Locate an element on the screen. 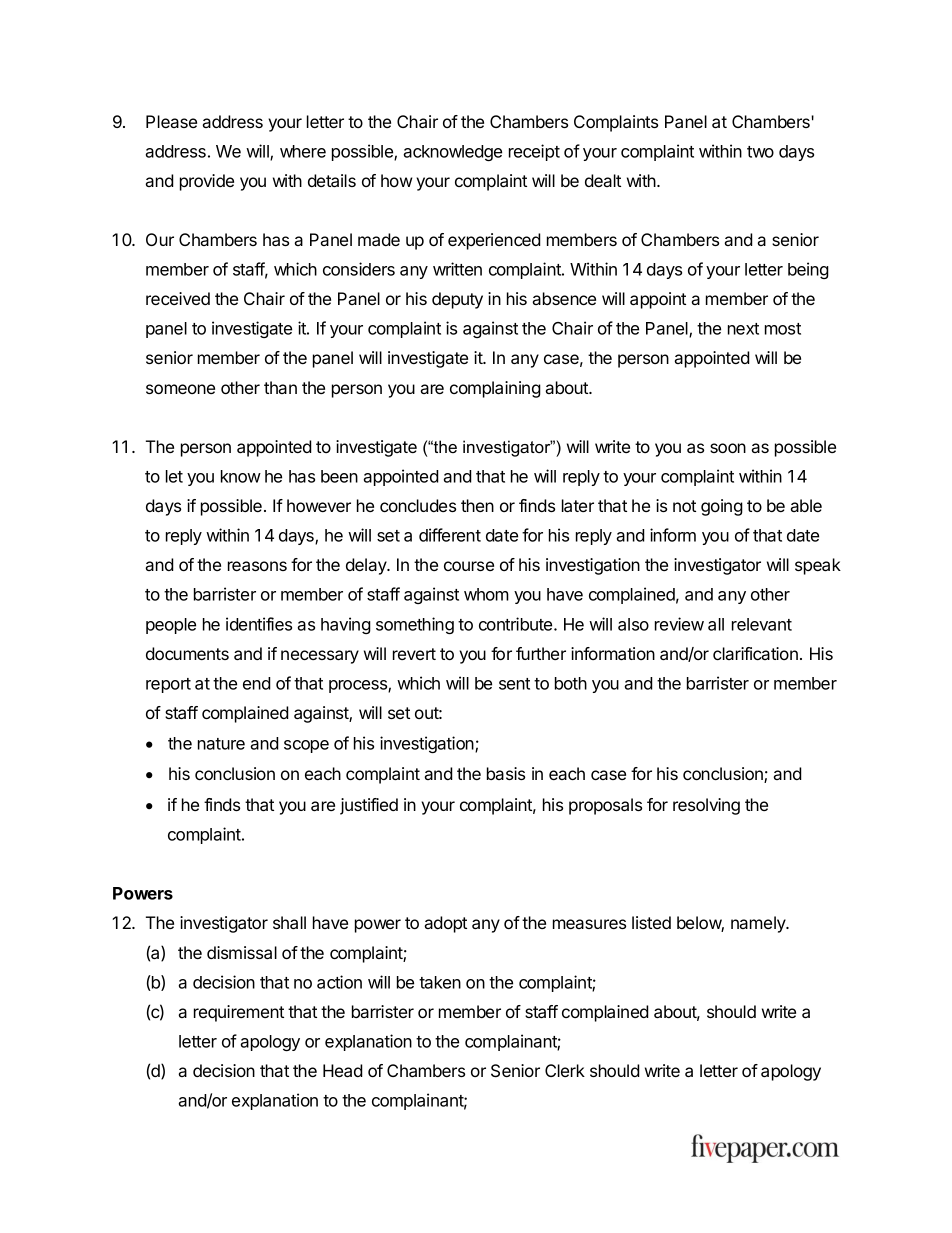  Clerk is located at coordinates (565, 1070).
